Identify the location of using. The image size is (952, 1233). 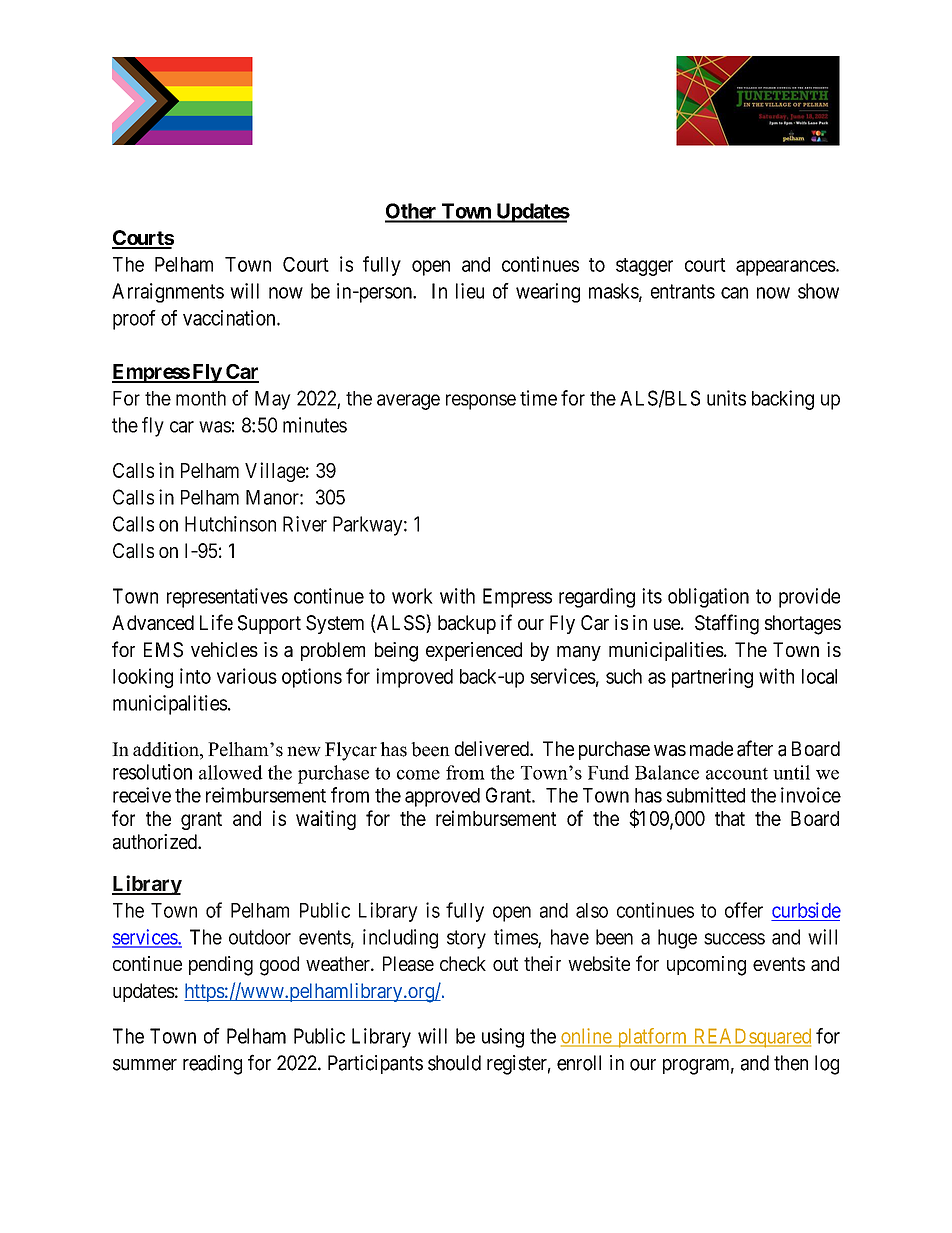
(503, 1038).
